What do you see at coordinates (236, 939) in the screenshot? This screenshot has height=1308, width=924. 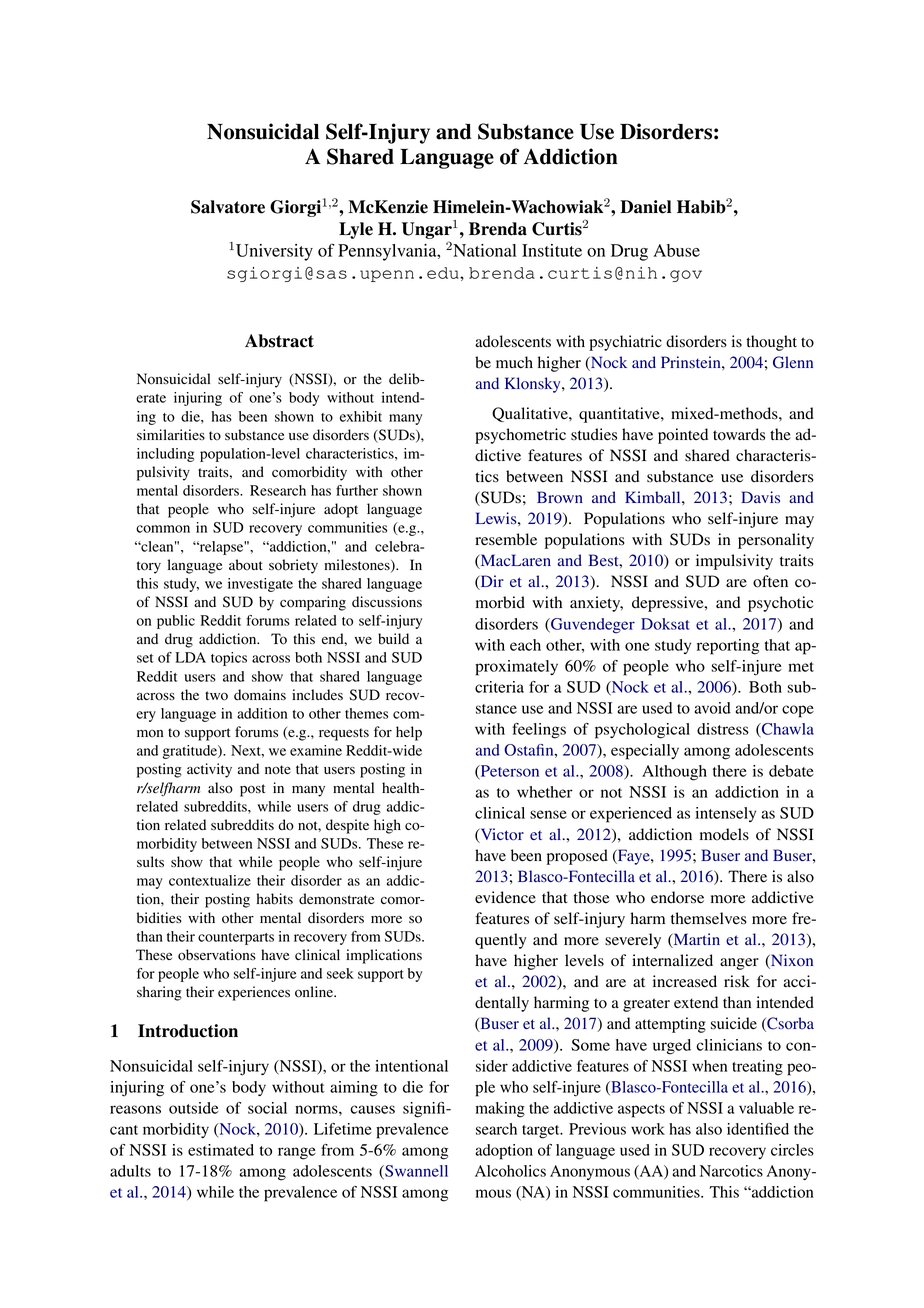 I see `counterparts` at bounding box center [236, 939].
